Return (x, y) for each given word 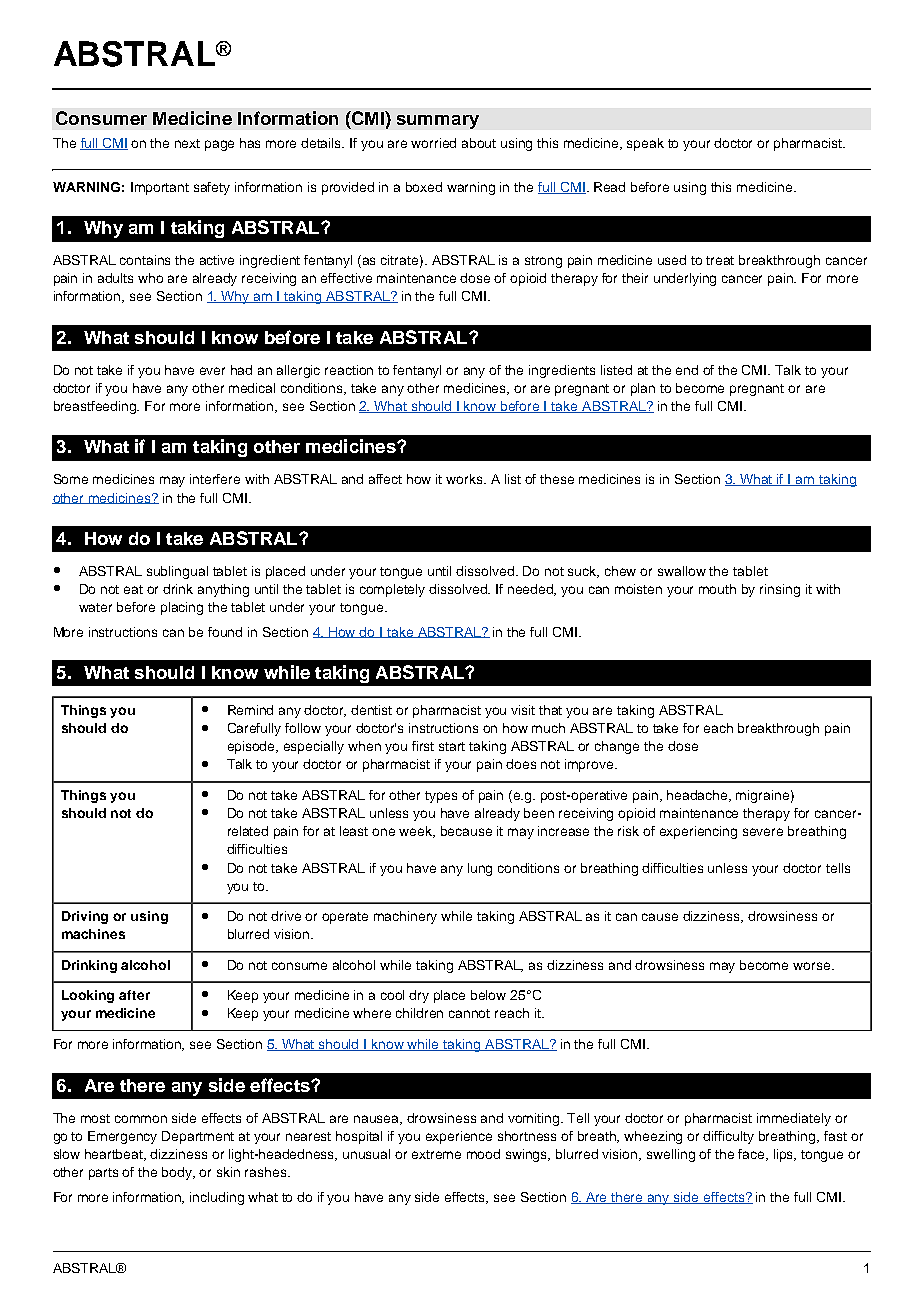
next (187, 143)
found (225, 632)
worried (433, 143)
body (178, 1173)
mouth (717, 589)
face (752, 1155)
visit (523, 710)
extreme (436, 1154)
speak (645, 144)
